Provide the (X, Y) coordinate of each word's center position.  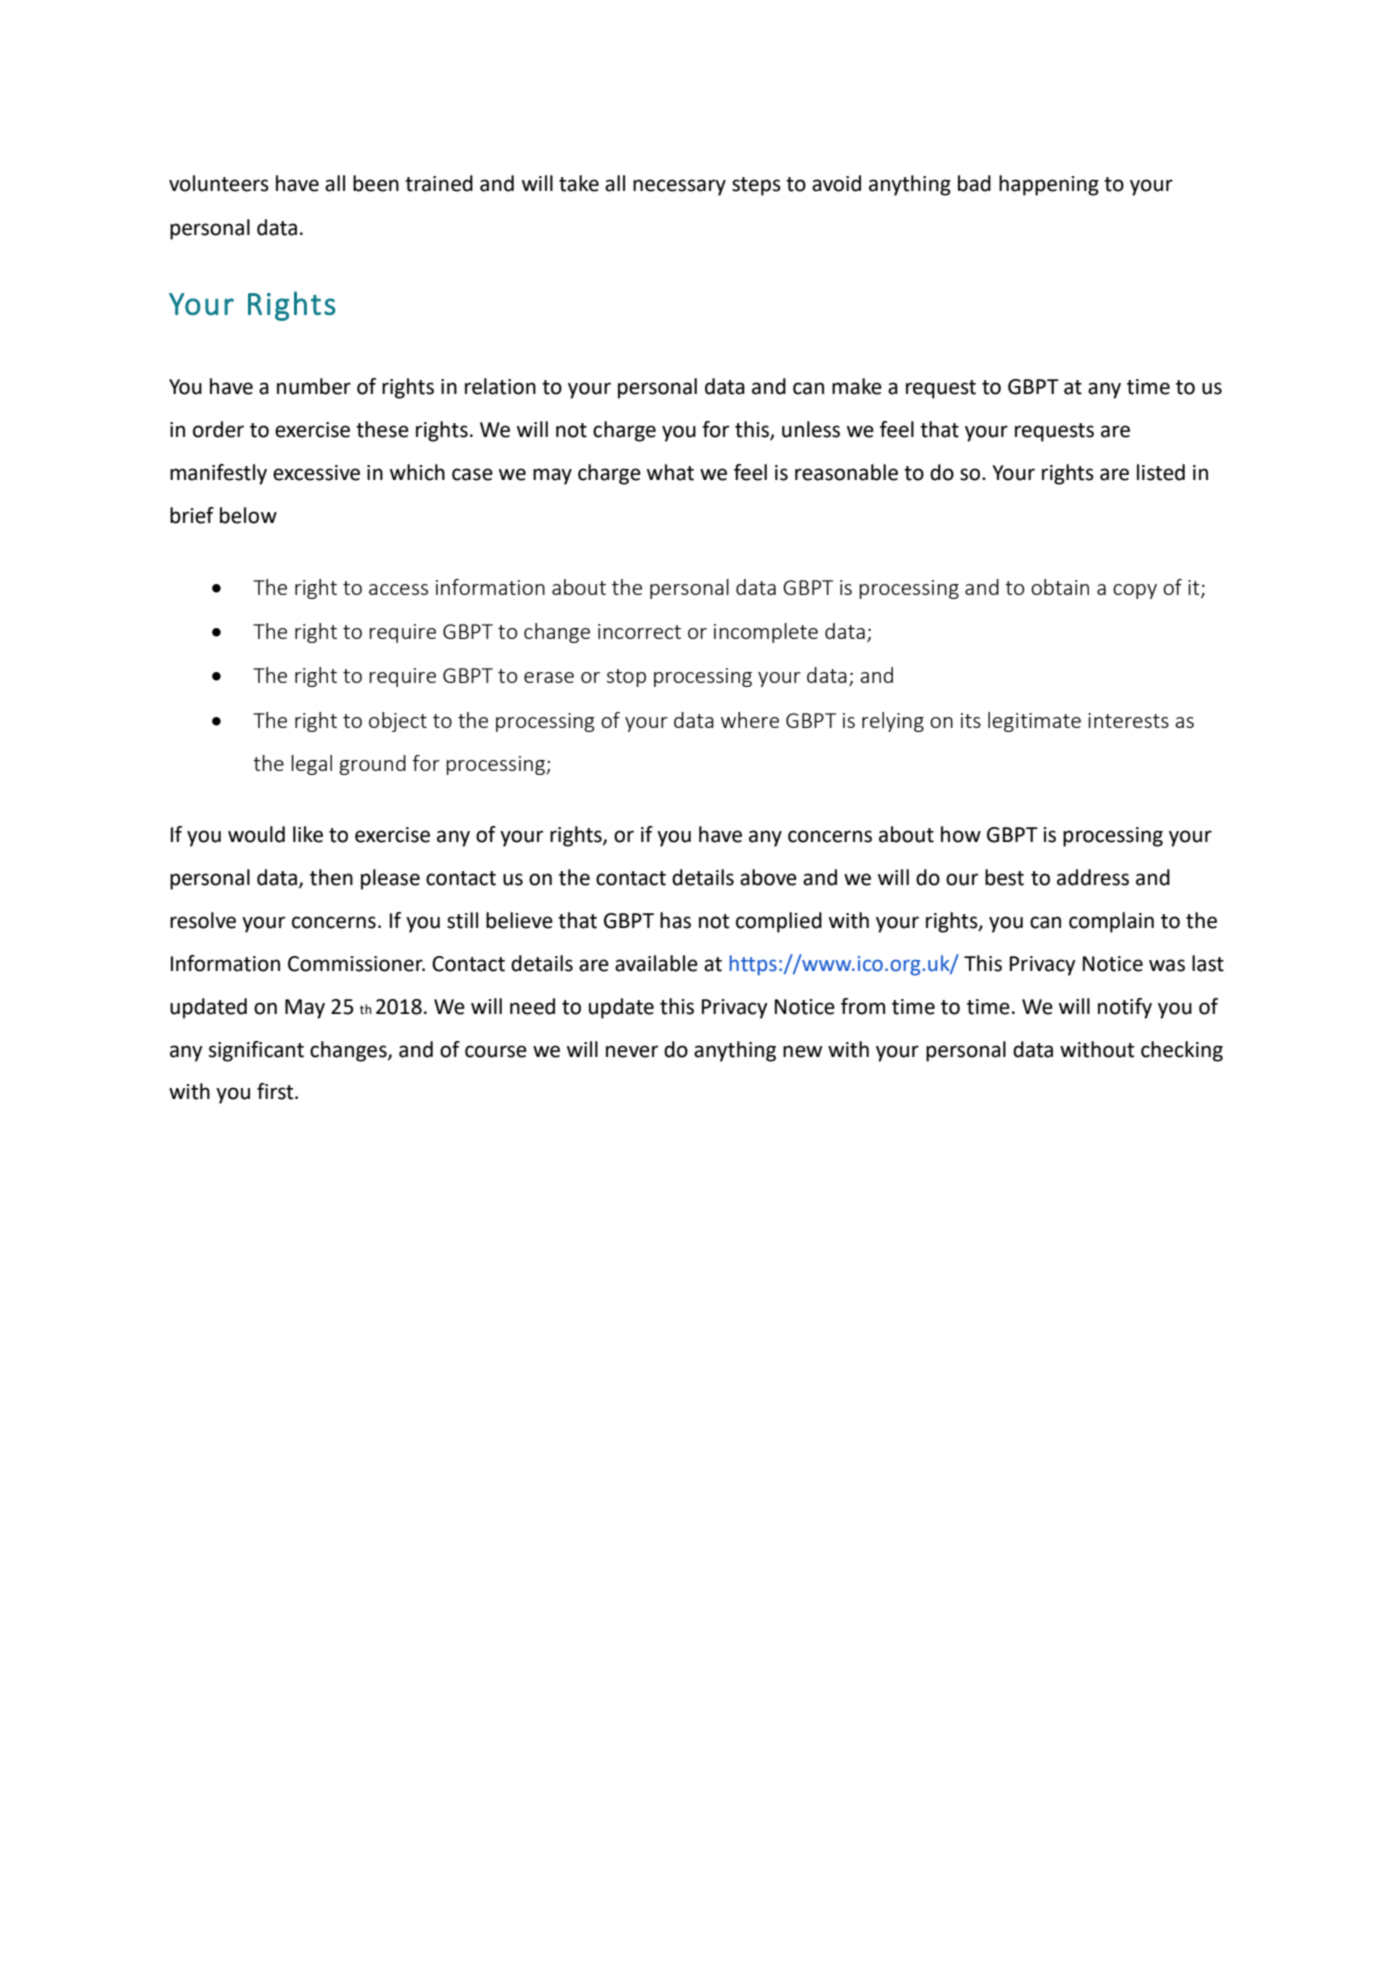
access (398, 589)
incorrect (639, 631)
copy (1135, 591)
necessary (679, 187)
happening (1049, 185)
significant (256, 1051)
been (376, 183)
